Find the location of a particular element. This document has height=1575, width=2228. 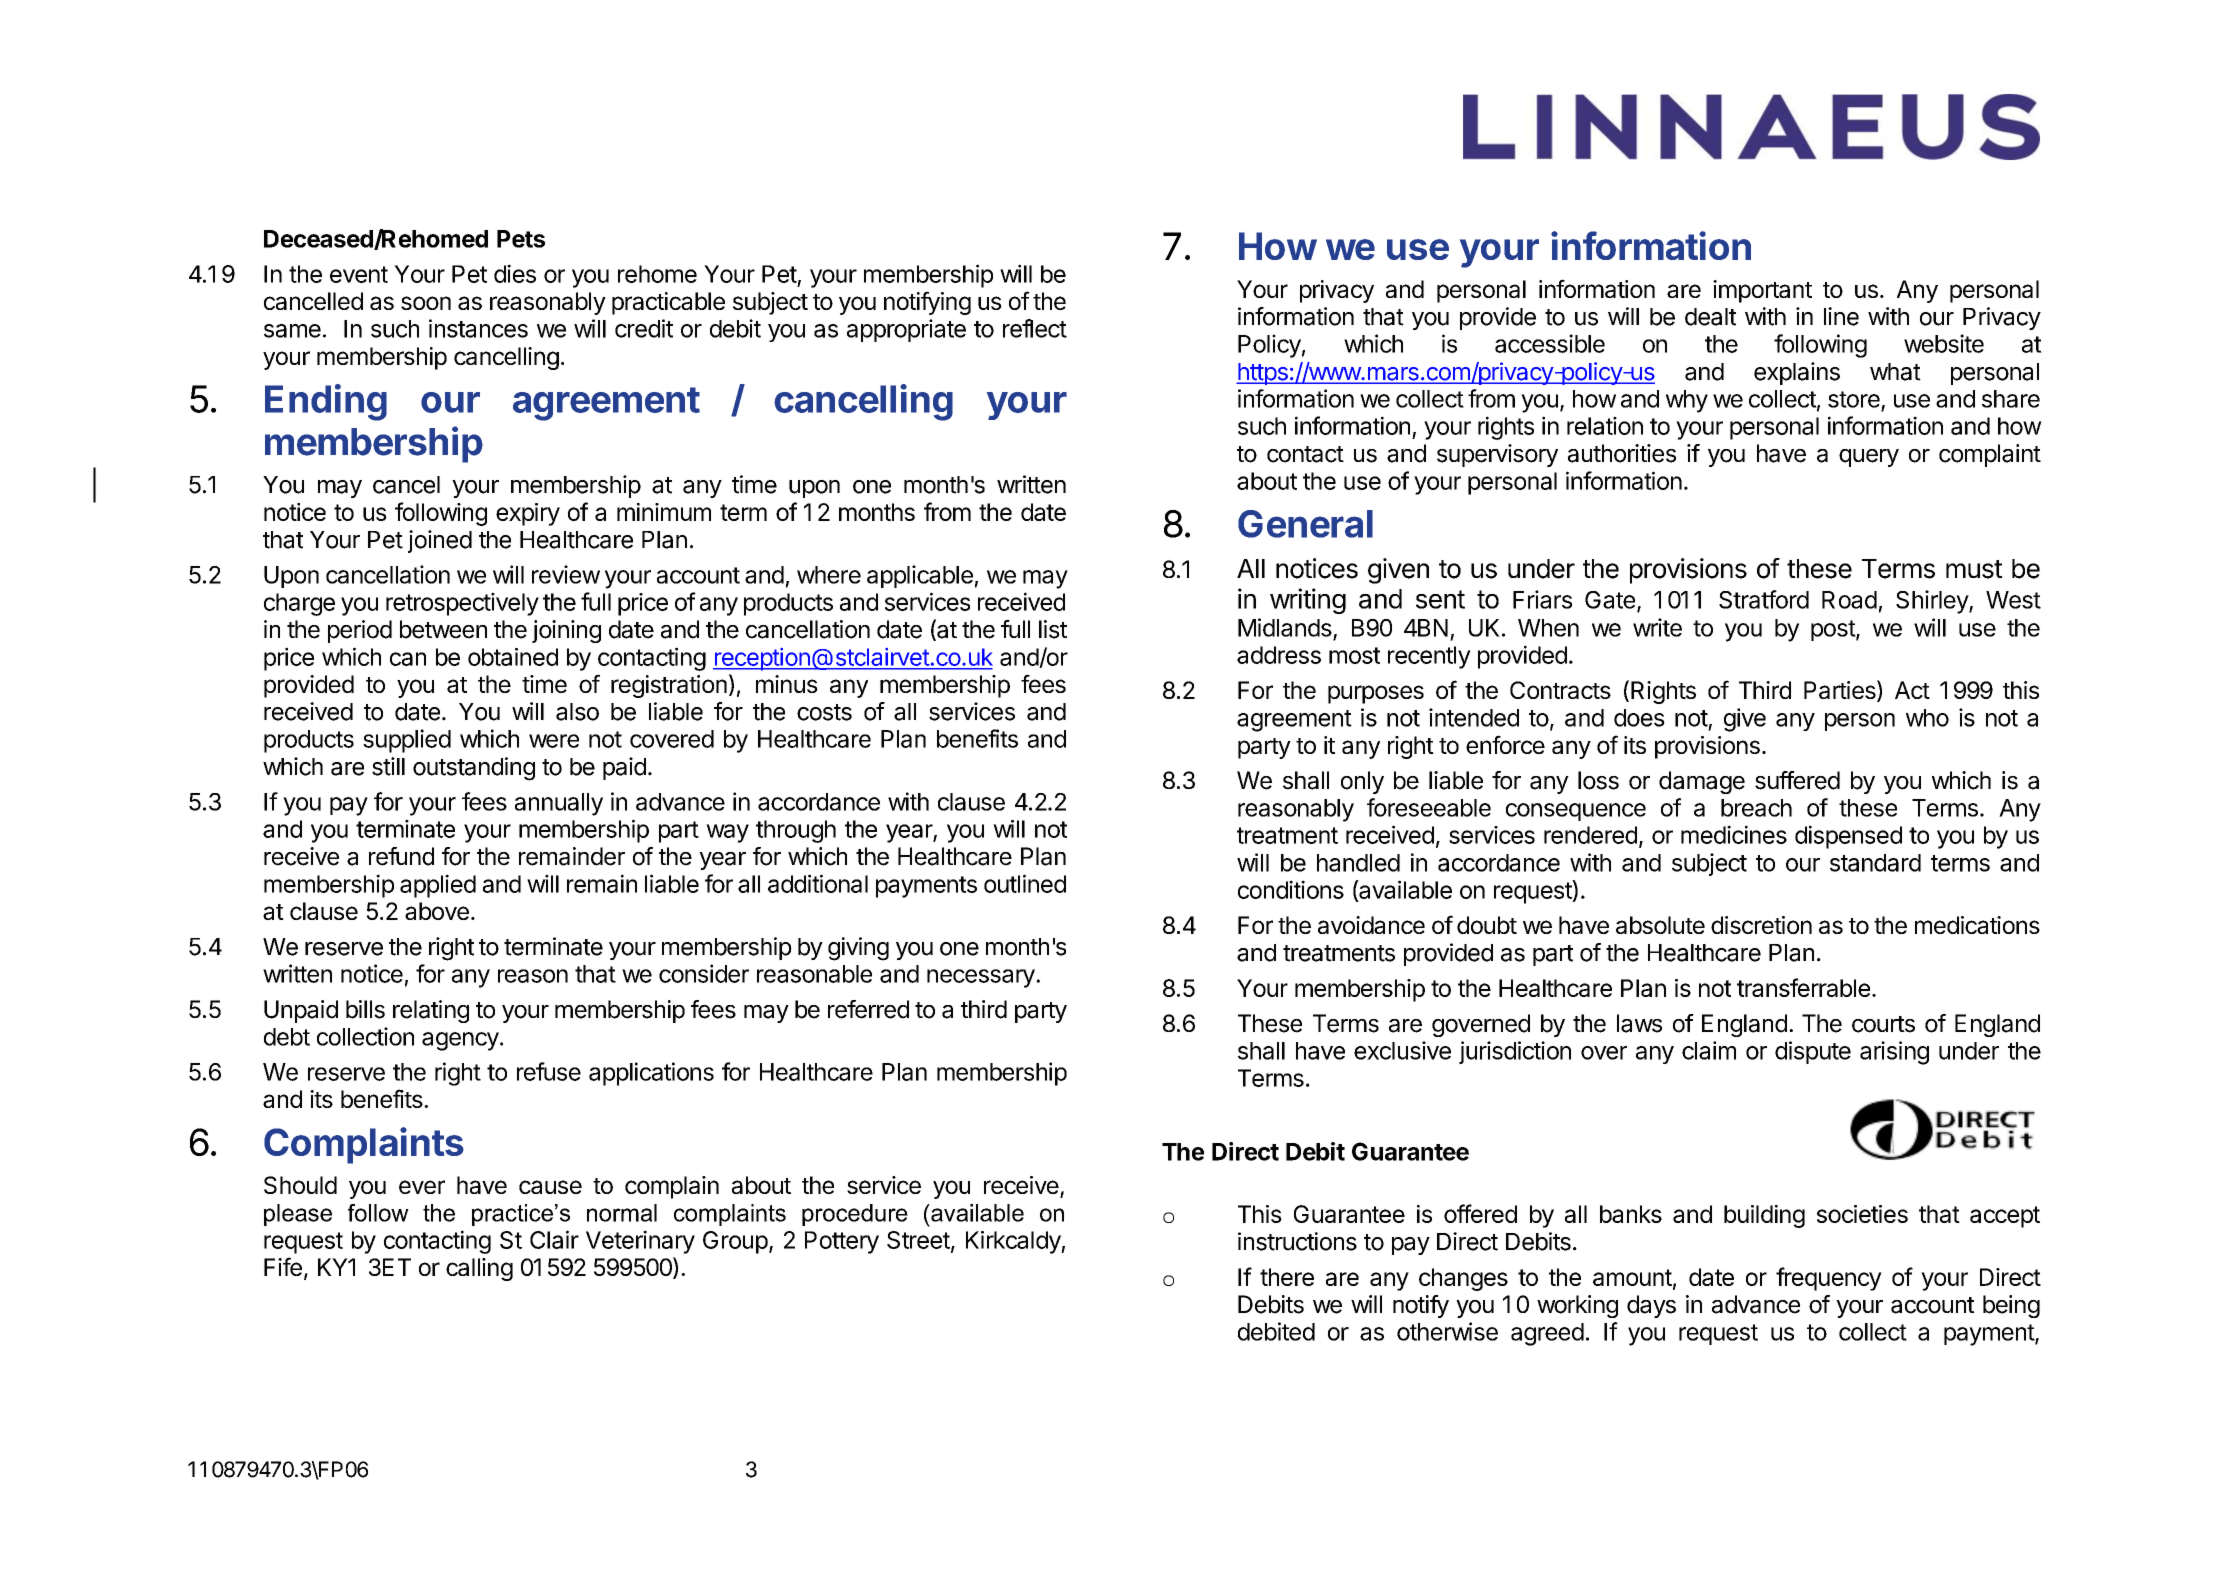

important is located at coordinates (1762, 291).
